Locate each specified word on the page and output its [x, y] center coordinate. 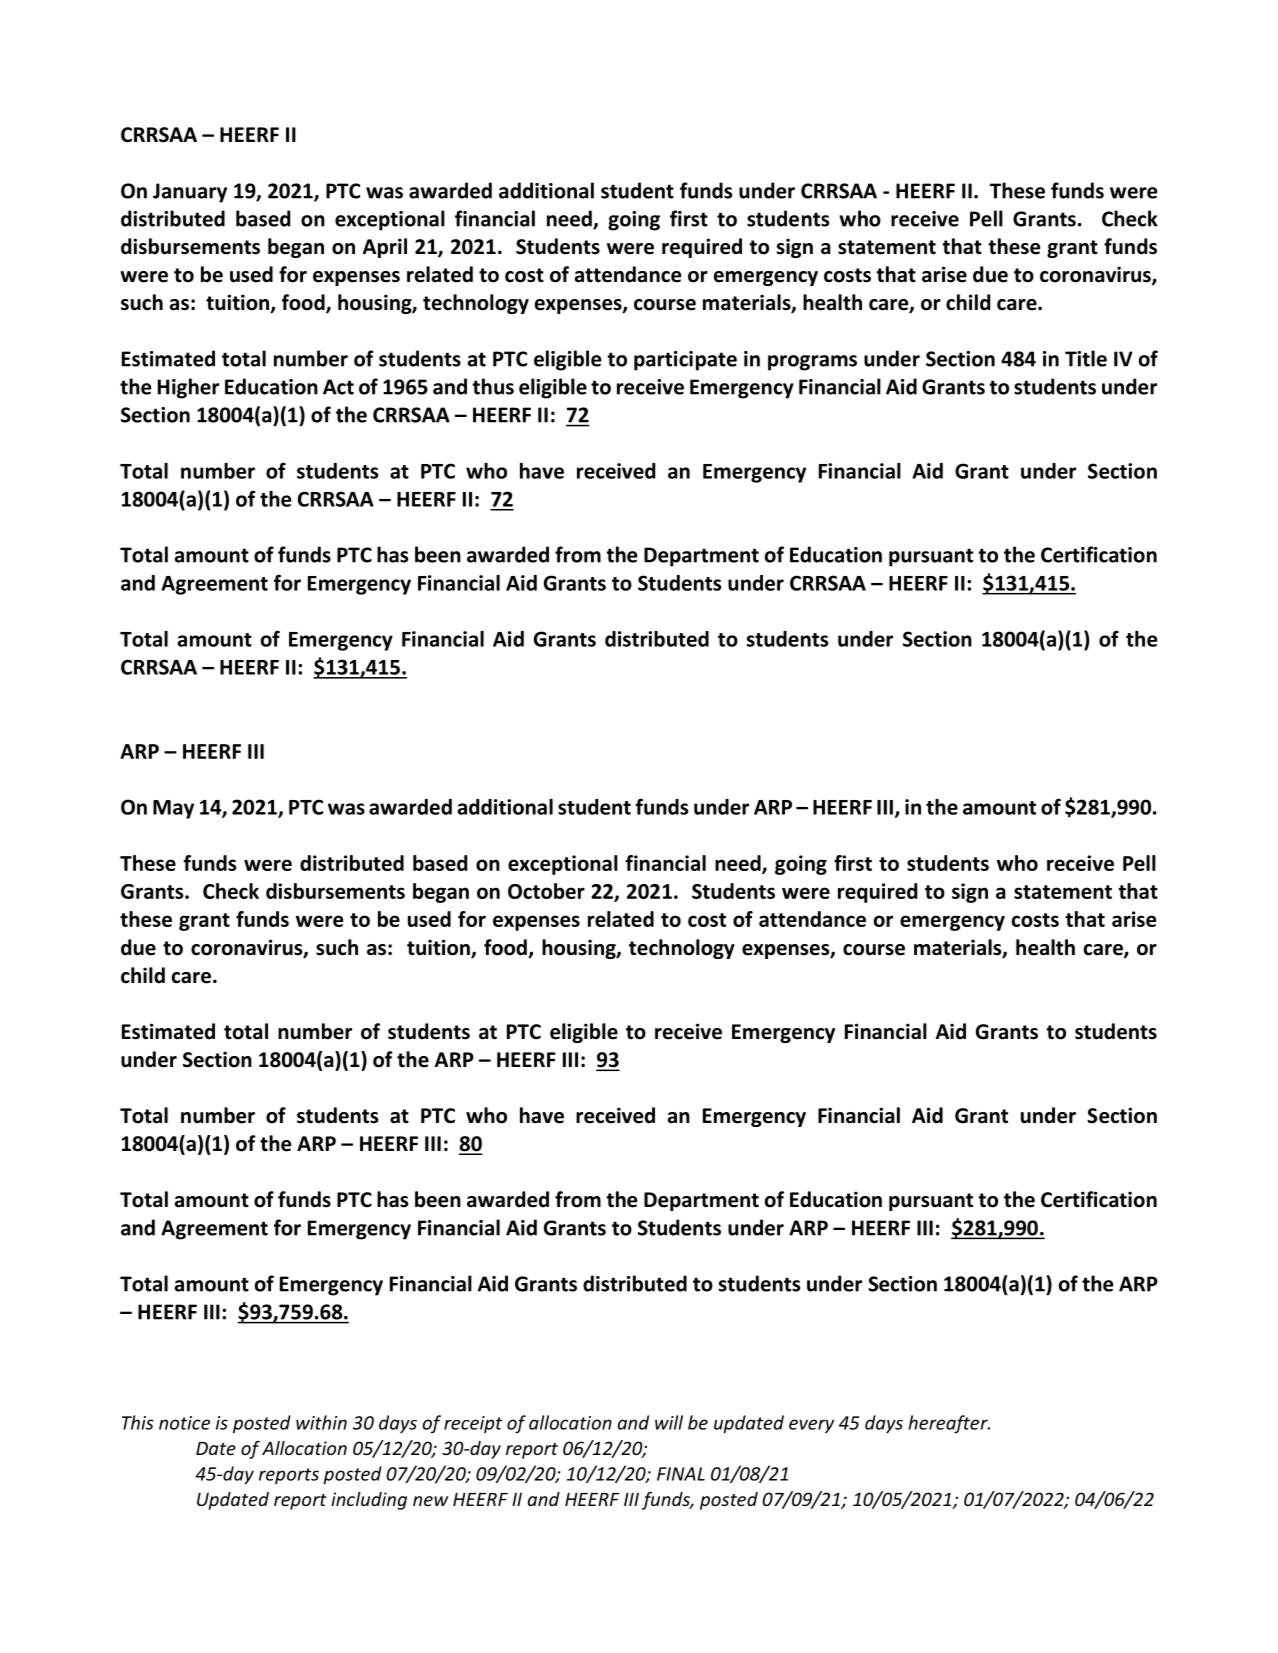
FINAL [681, 1474]
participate [685, 361]
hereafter [949, 1424]
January [190, 193]
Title [1086, 358]
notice [184, 1423]
